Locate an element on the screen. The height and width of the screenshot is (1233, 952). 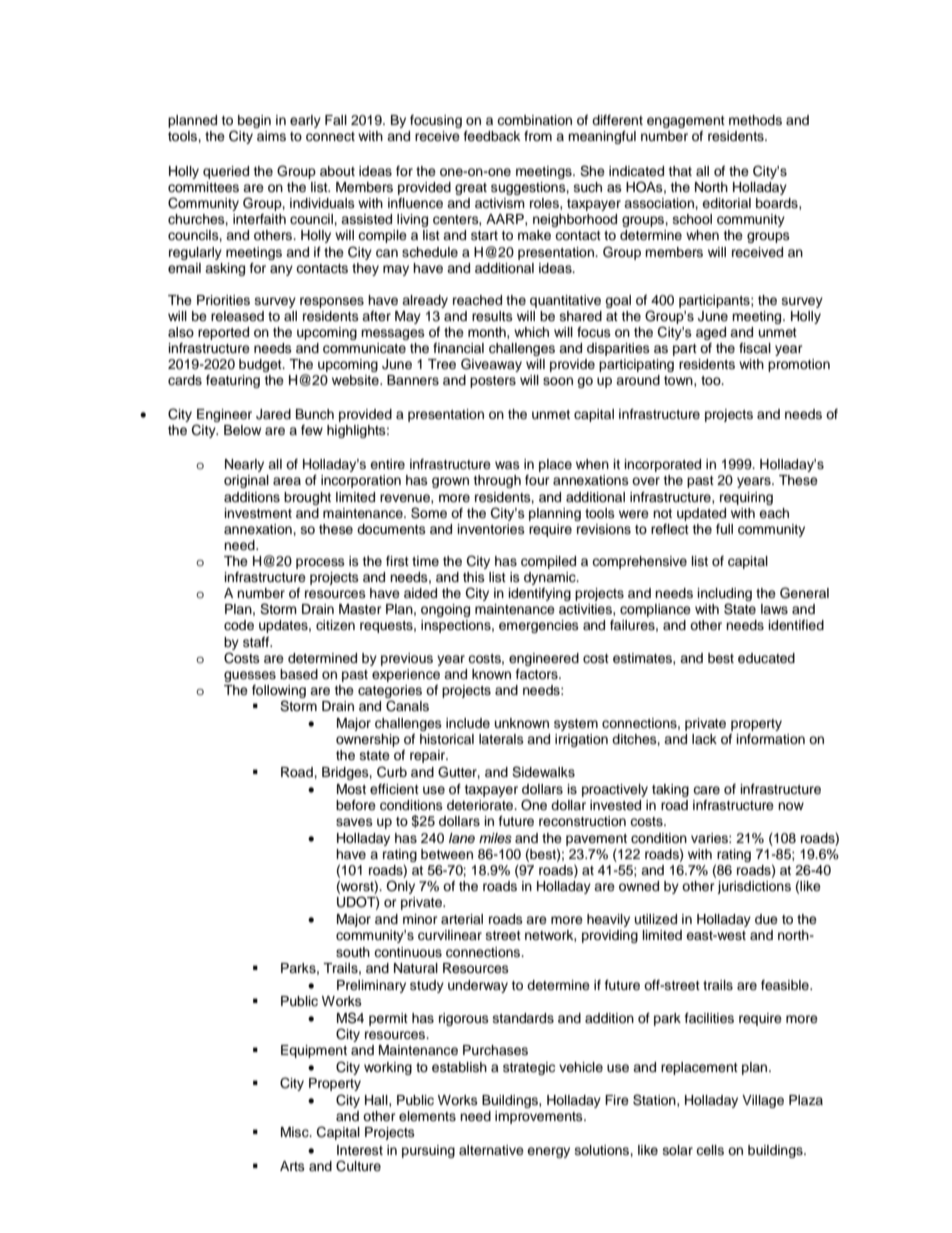
through is located at coordinates (497, 481).
